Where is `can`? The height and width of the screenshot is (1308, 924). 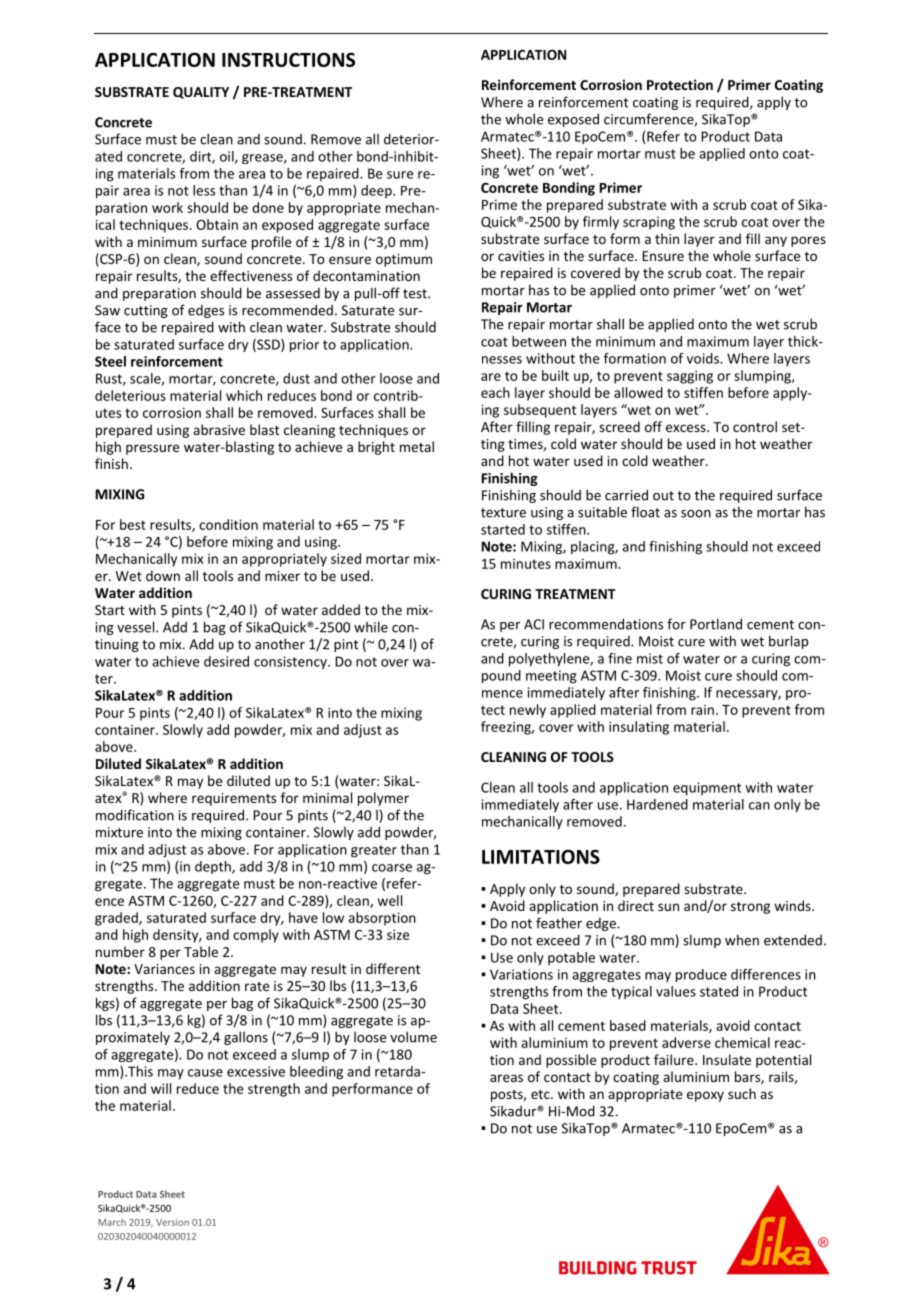
can is located at coordinates (759, 806).
